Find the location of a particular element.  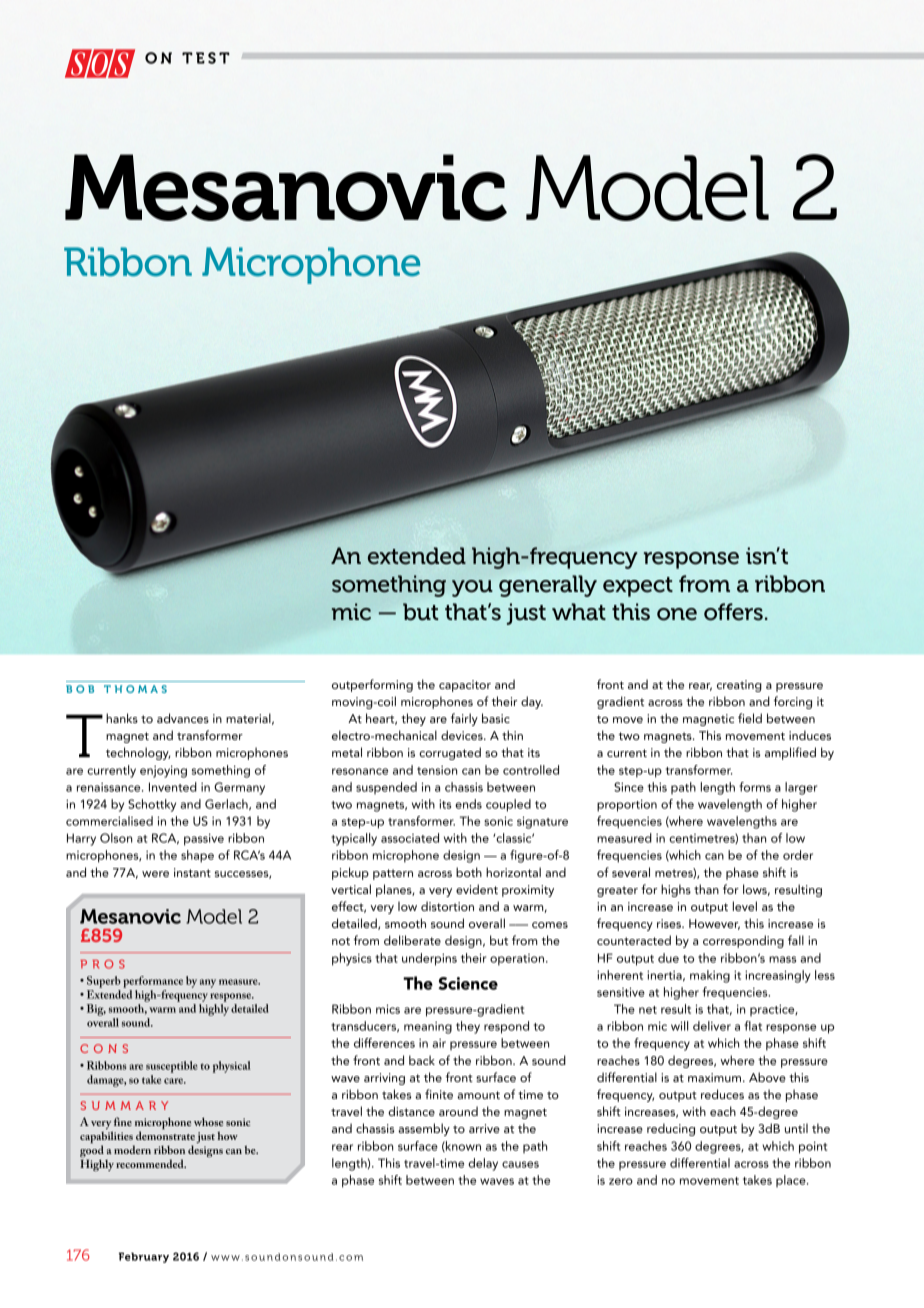

technology is located at coordinates (138, 753).
